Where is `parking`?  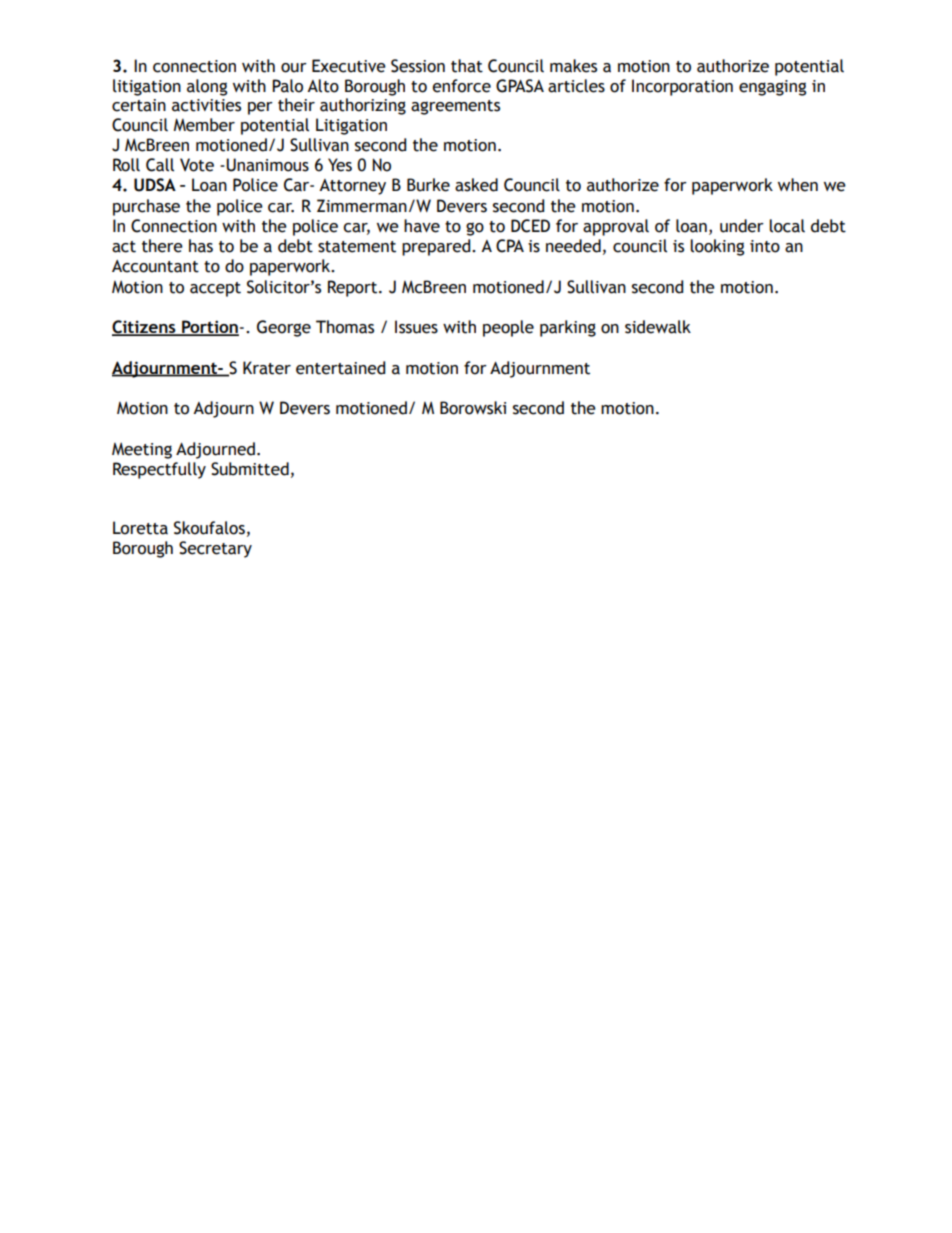 parking is located at coordinates (568, 328).
